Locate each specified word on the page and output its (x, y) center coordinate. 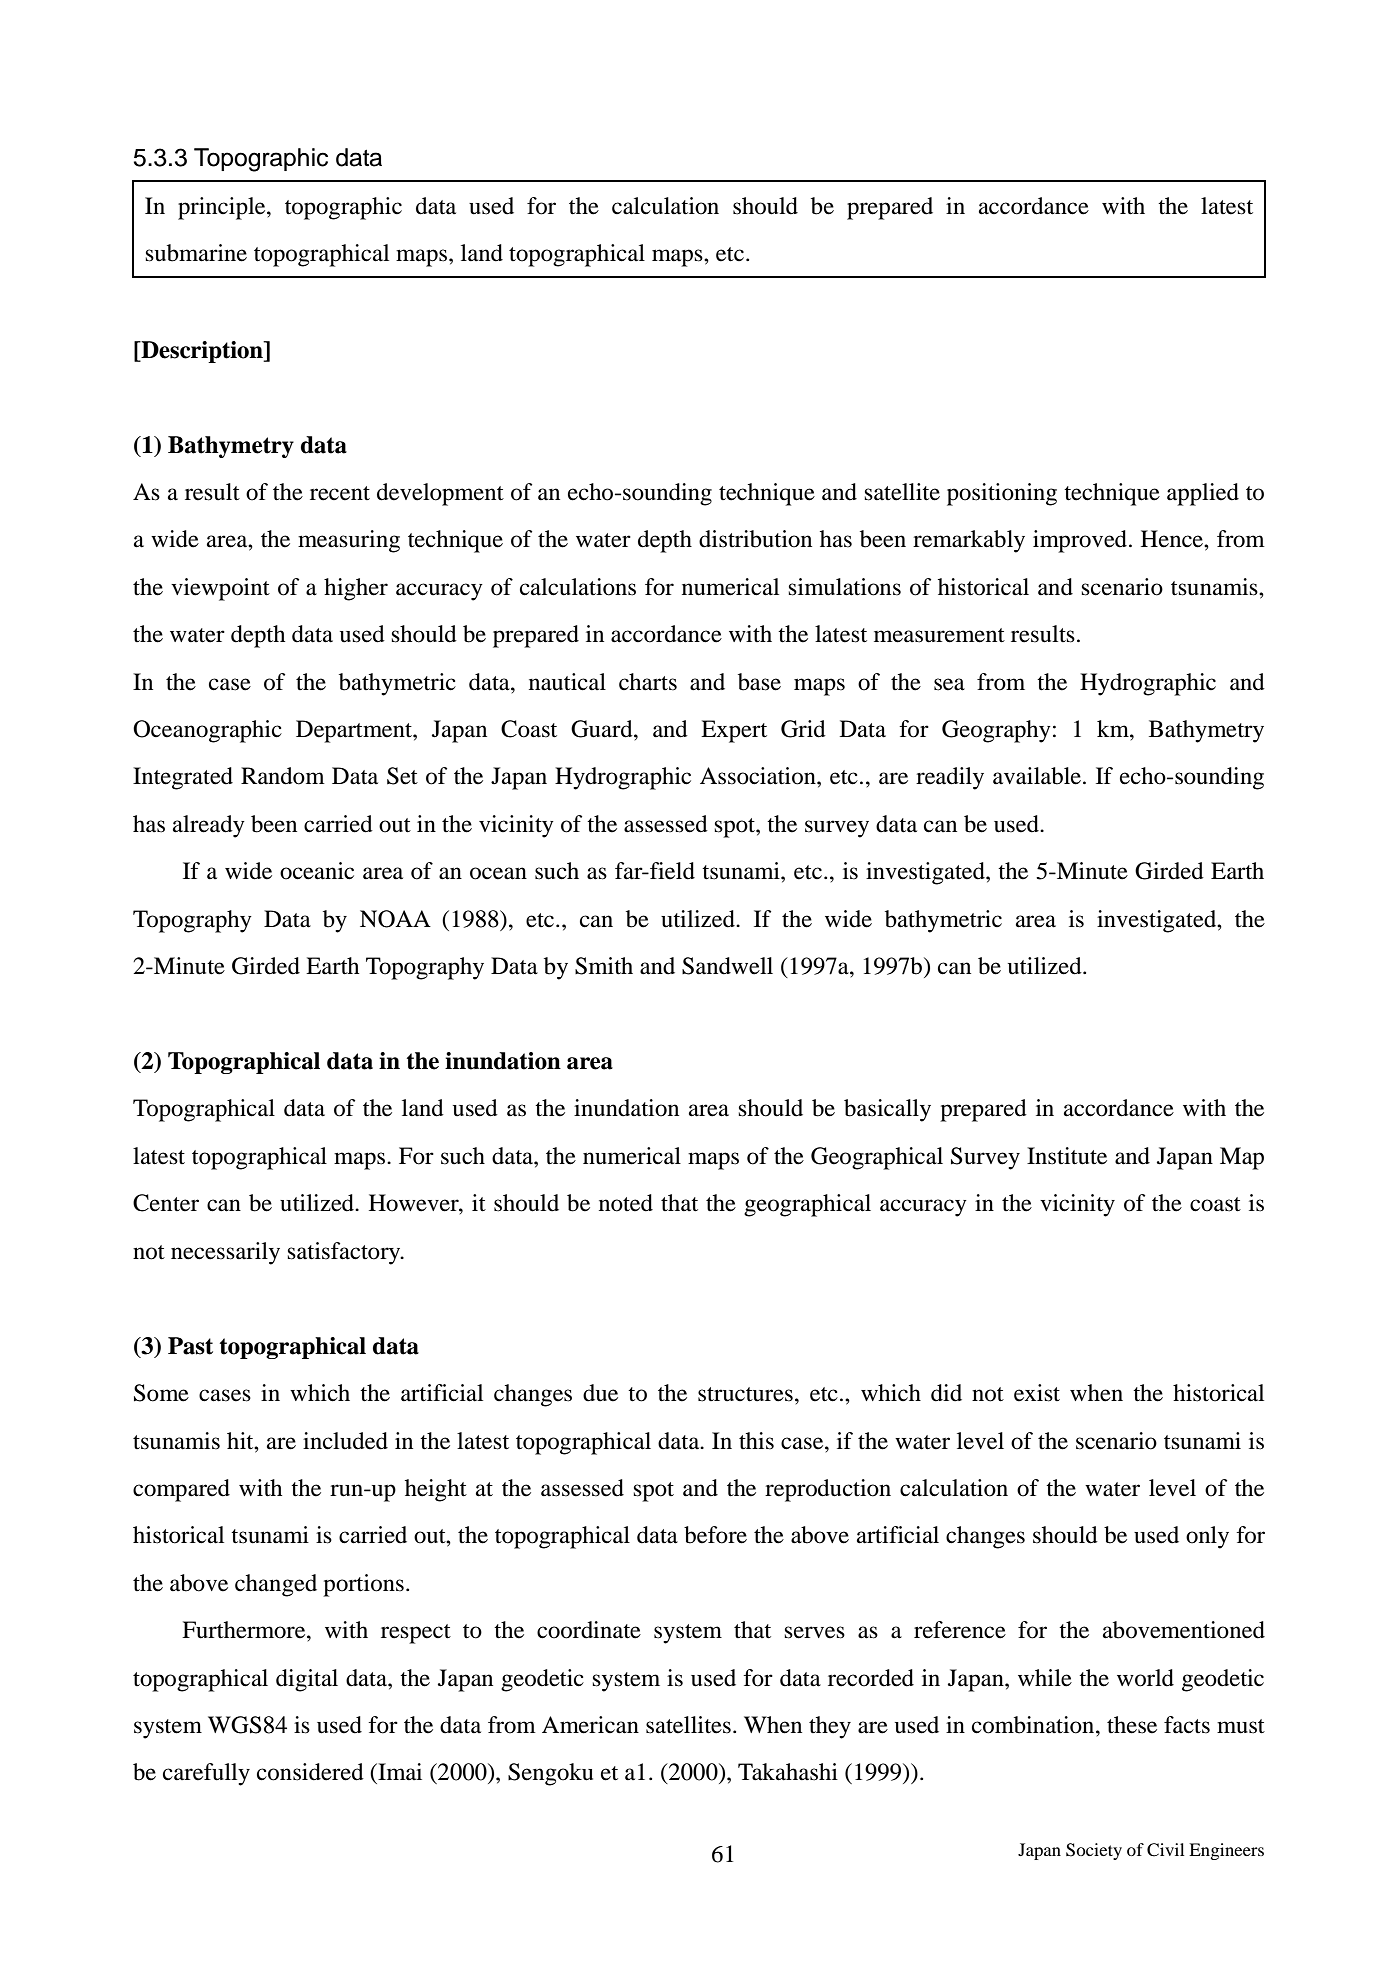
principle (223, 208)
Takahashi (788, 1772)
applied (1203, 494)
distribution (755, 539)
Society (1094, 1851)
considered (310, 1772)
